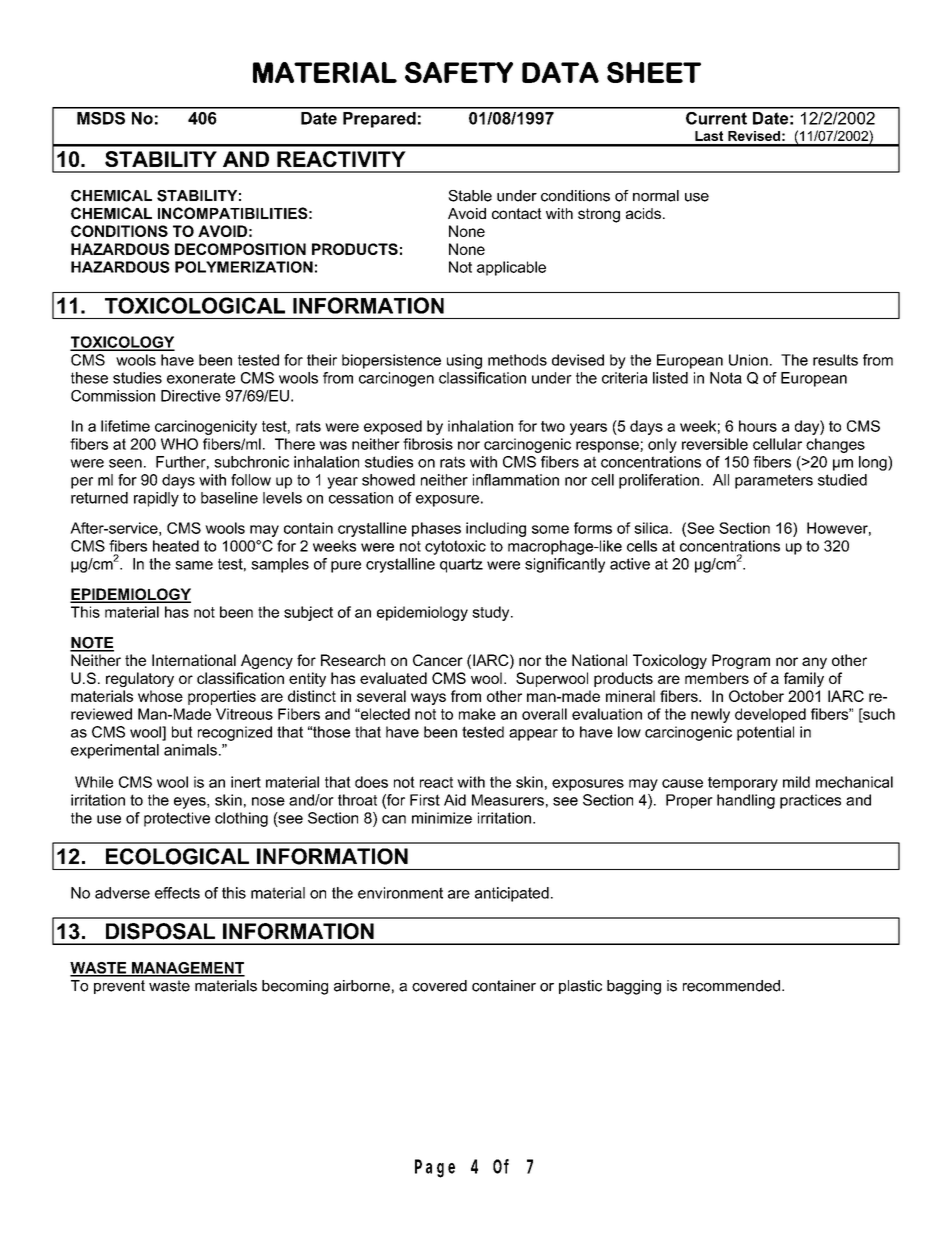 The height and width of the screenshot is (1233, 952). What do you see at coordinates (187, 969) in the screenshot?
I see `MANAGEMENT` at bounding box center [187, 969].
